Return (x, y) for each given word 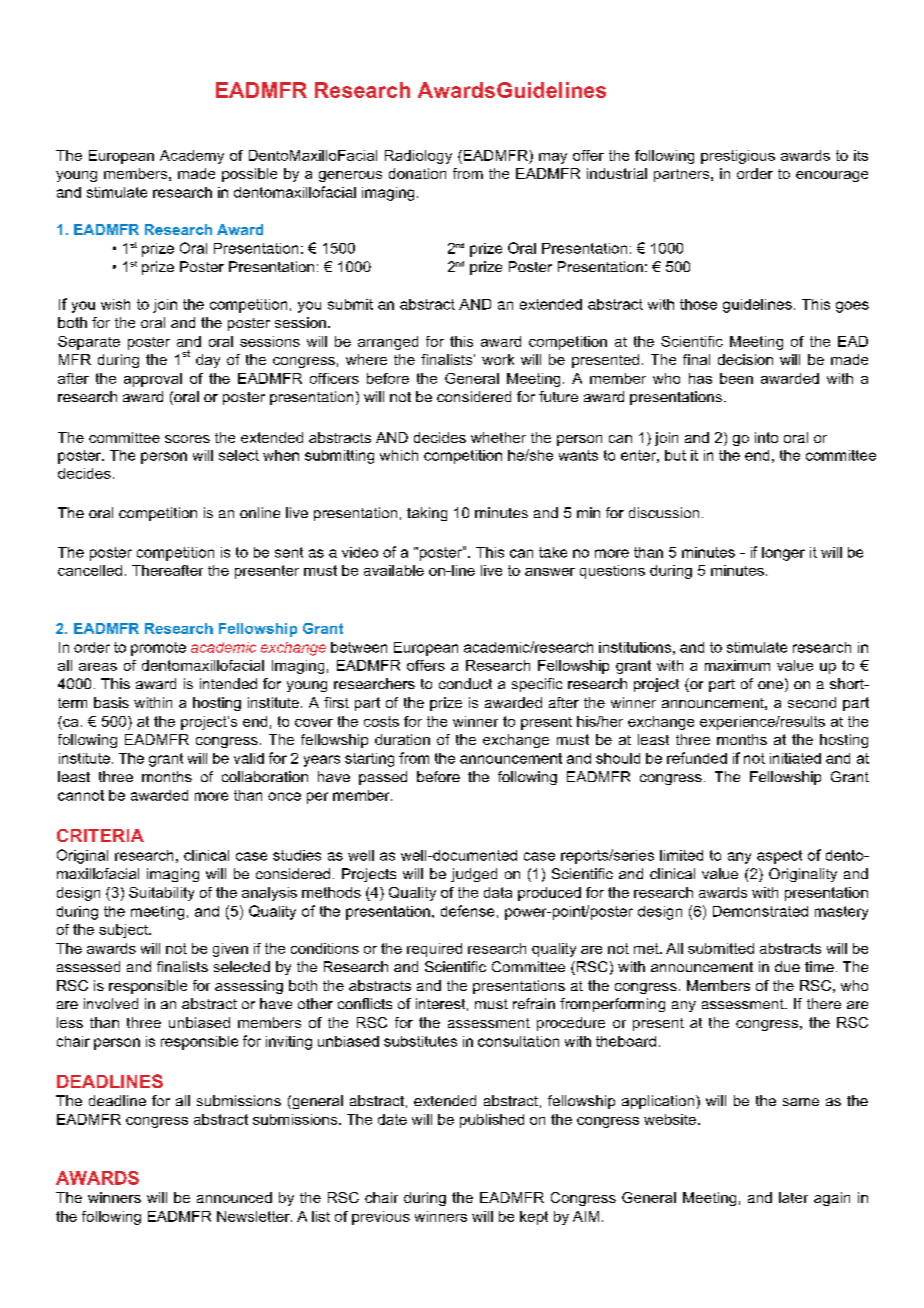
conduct (465, 683)
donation (417, 173)
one (770, 685)
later (793, 1197)
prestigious (738, 157)
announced (234, 1197)
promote (158, 649)
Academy (192, 157)
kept (534, 1218)
